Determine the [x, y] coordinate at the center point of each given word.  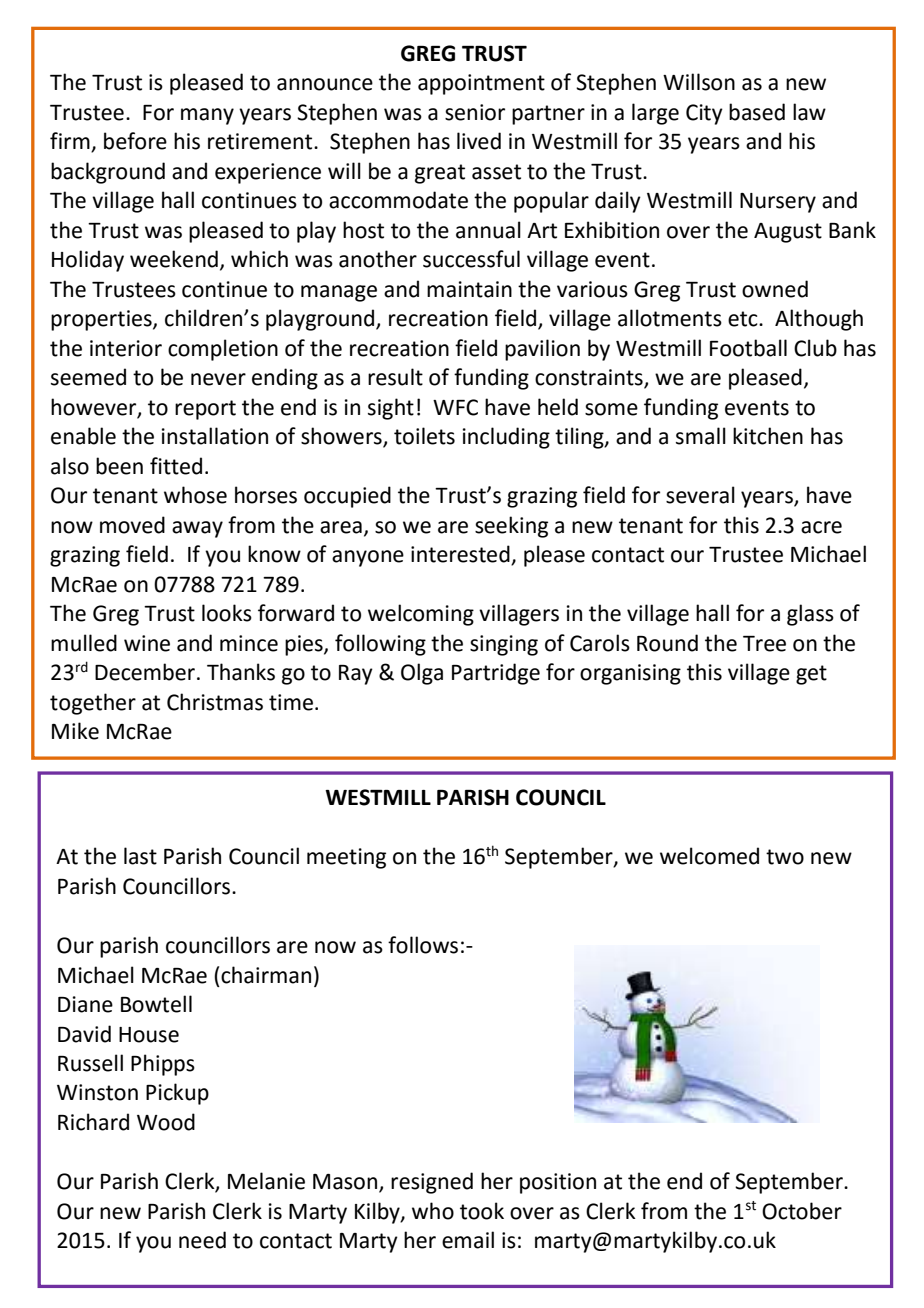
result [395, 377]
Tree [764, 644]
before [135, 141]
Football [748, 348]
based [757, 112]
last [140, 856]
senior [475, 112]
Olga [422, 674]
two [785, 857]
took [482, 1211]
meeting [346, 858]
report [205, 410]
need [202, 1240]
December [145, 672]
